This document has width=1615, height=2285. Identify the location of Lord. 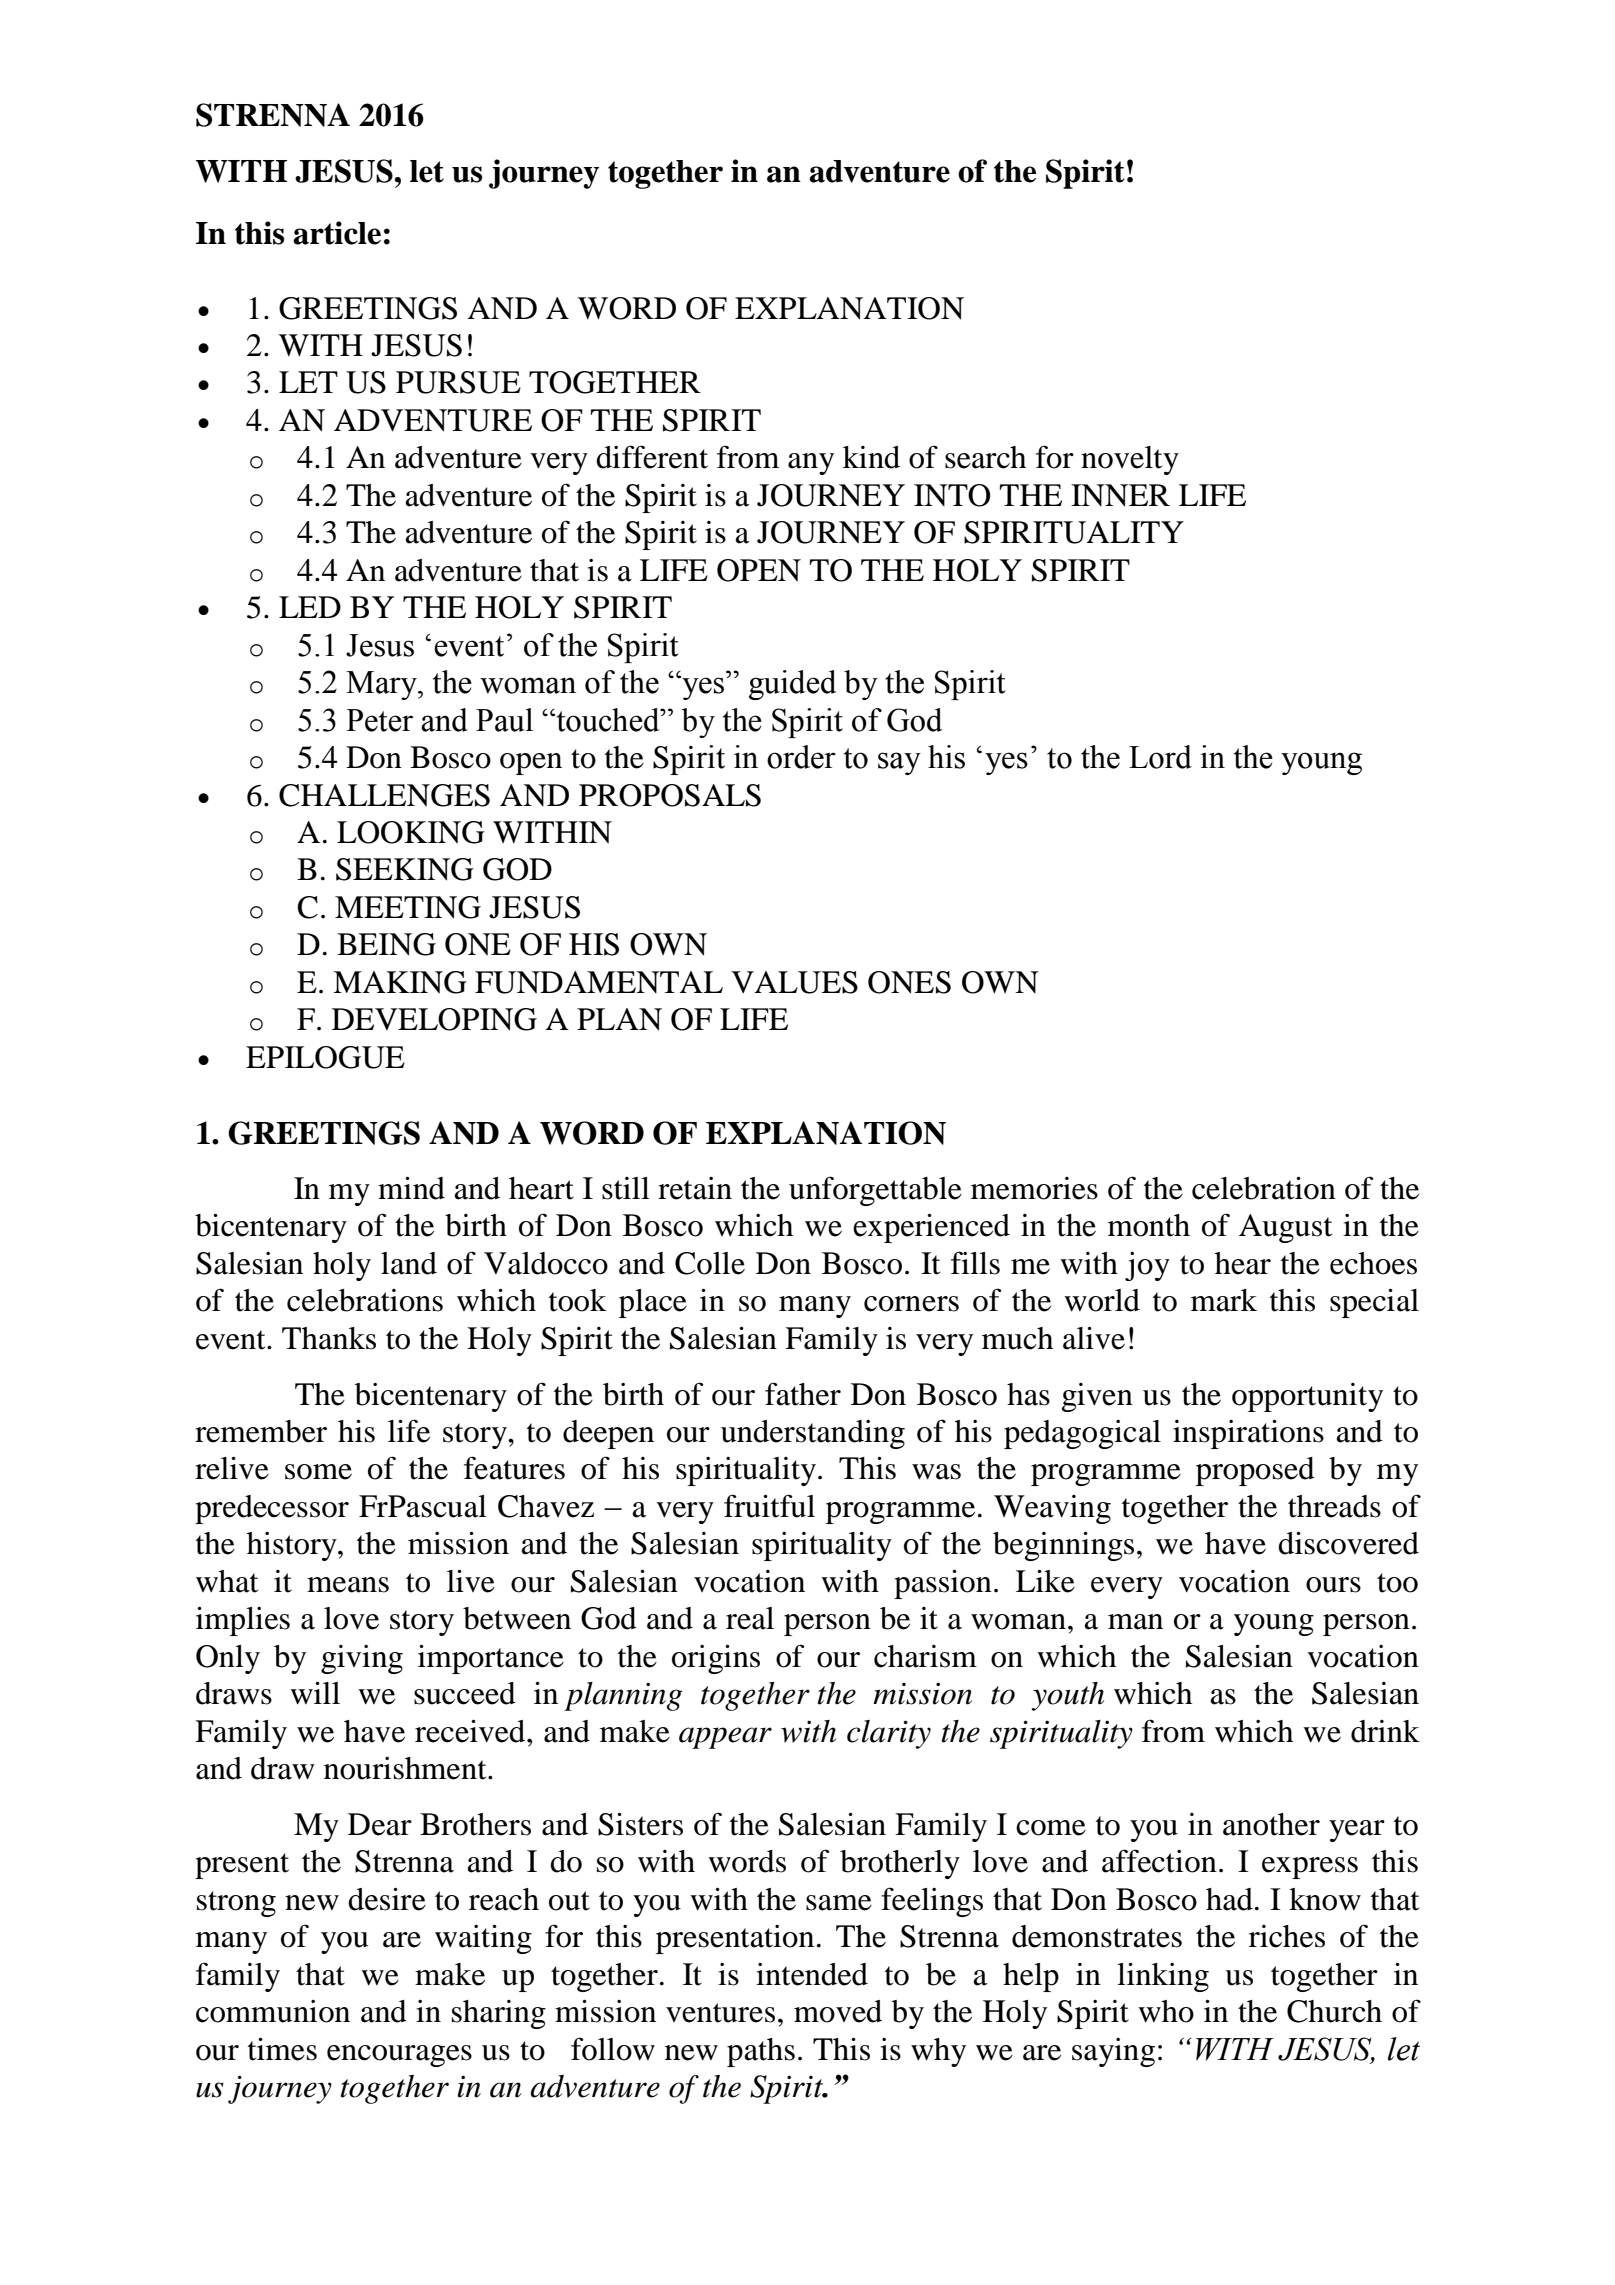
(1160, 757).
